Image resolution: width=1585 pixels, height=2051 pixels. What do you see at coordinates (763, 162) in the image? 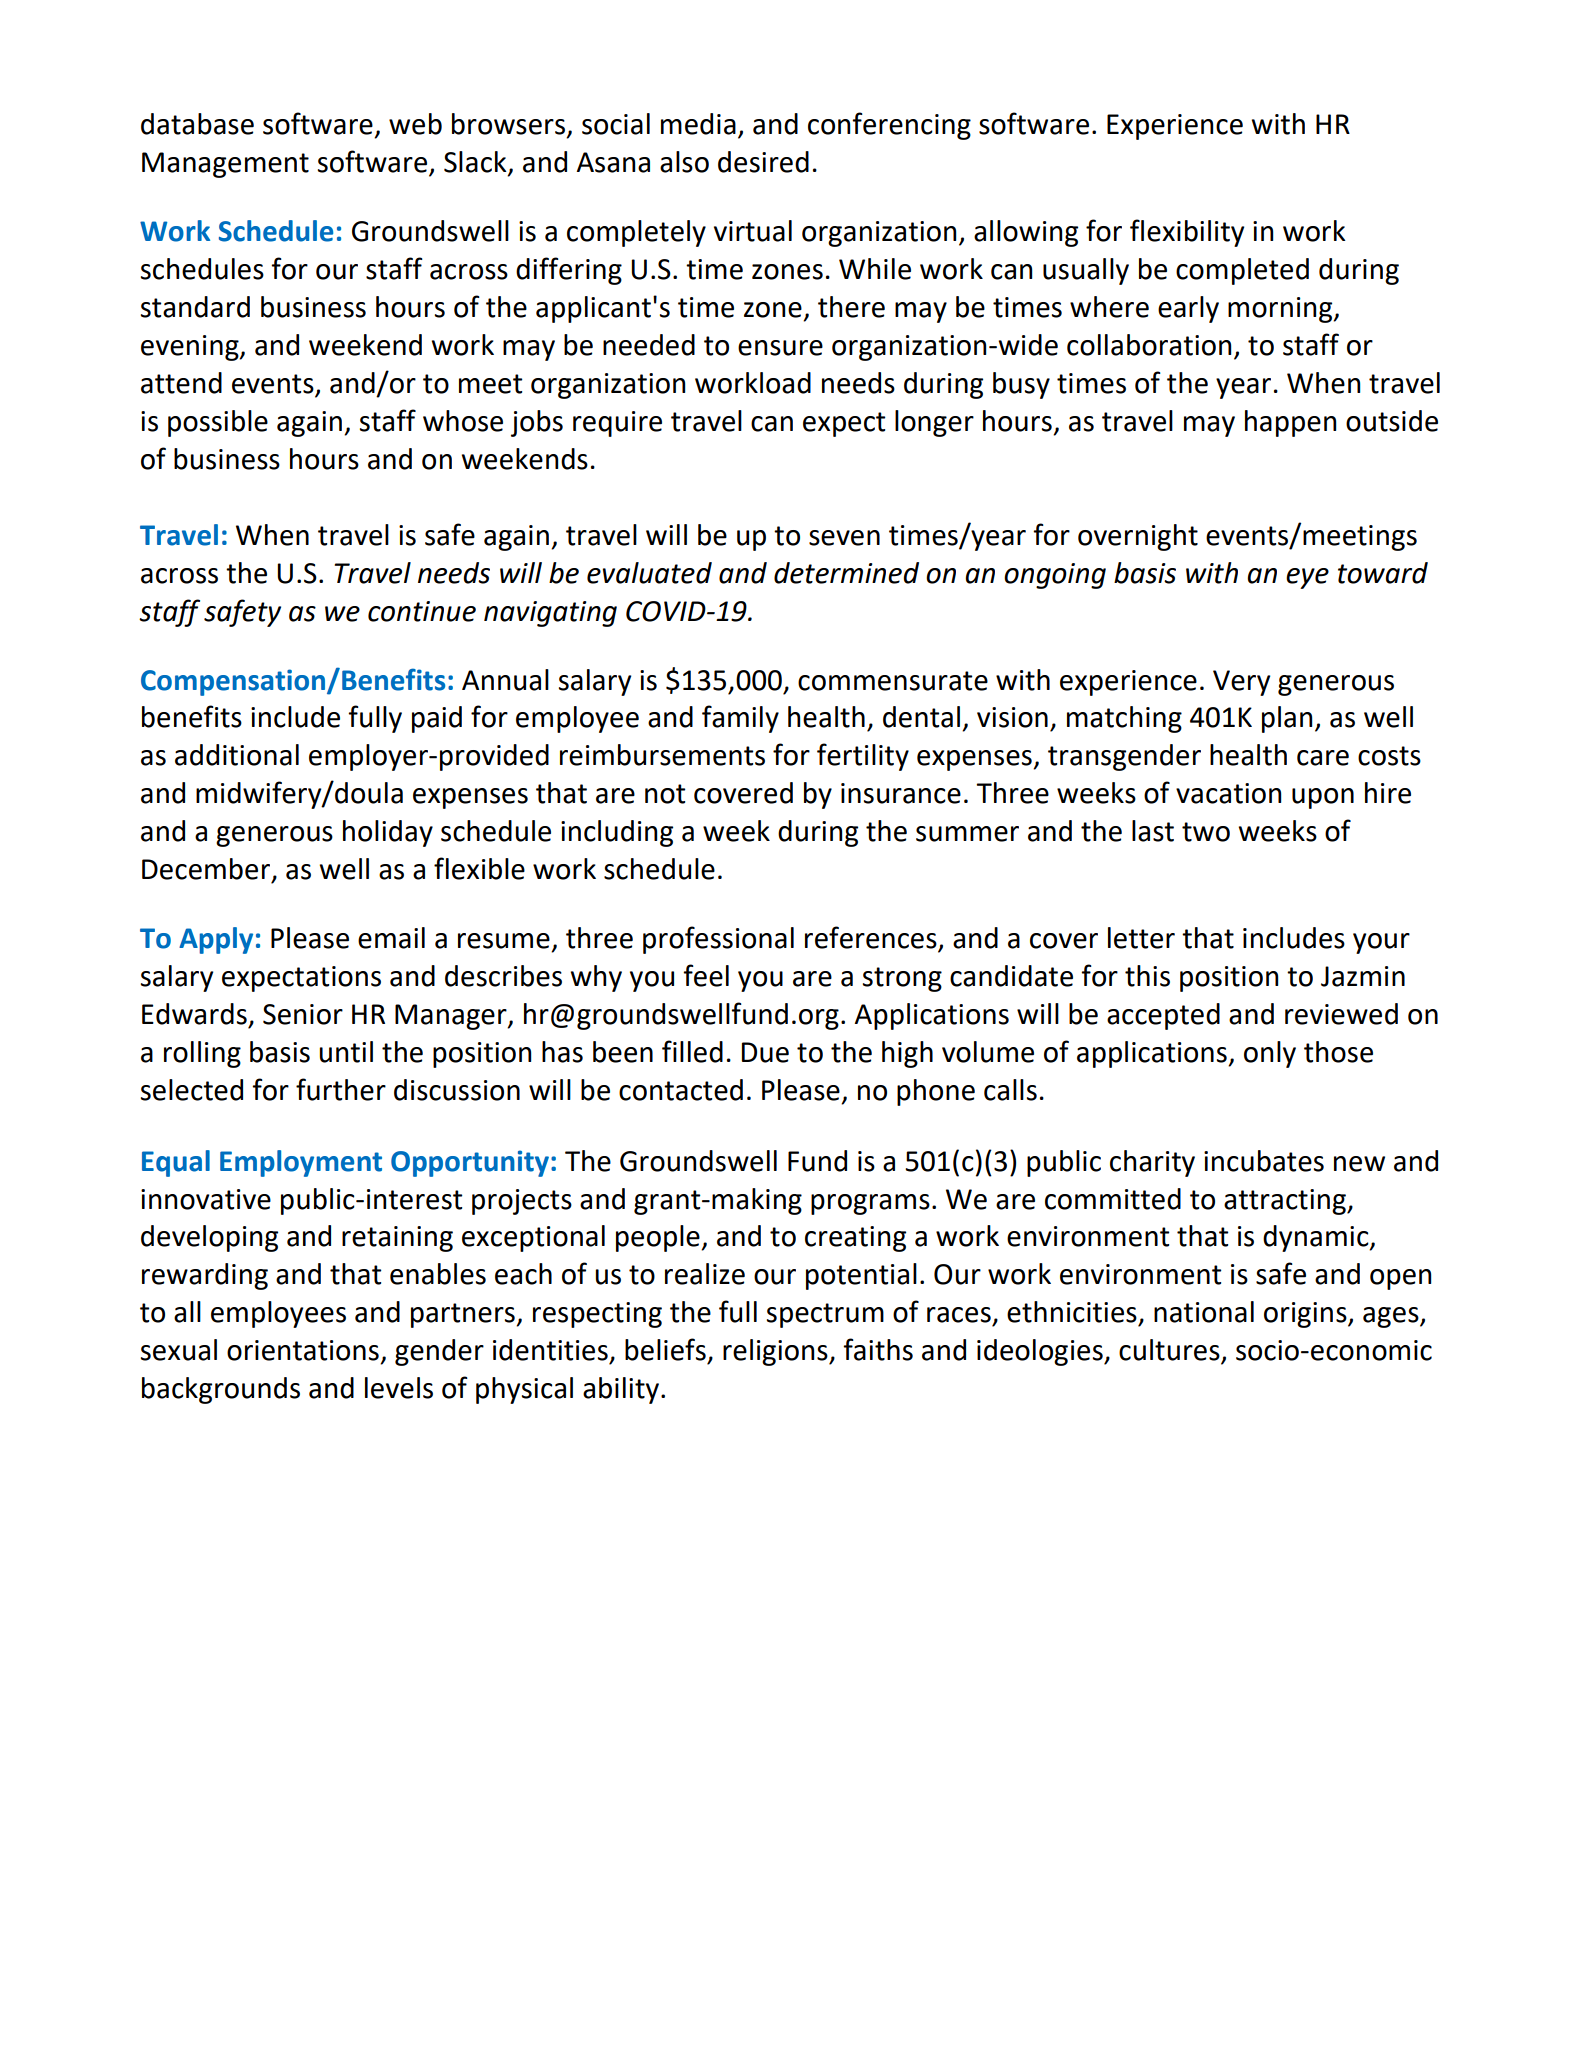
I see `desired` at bounding box center [763, 162].
